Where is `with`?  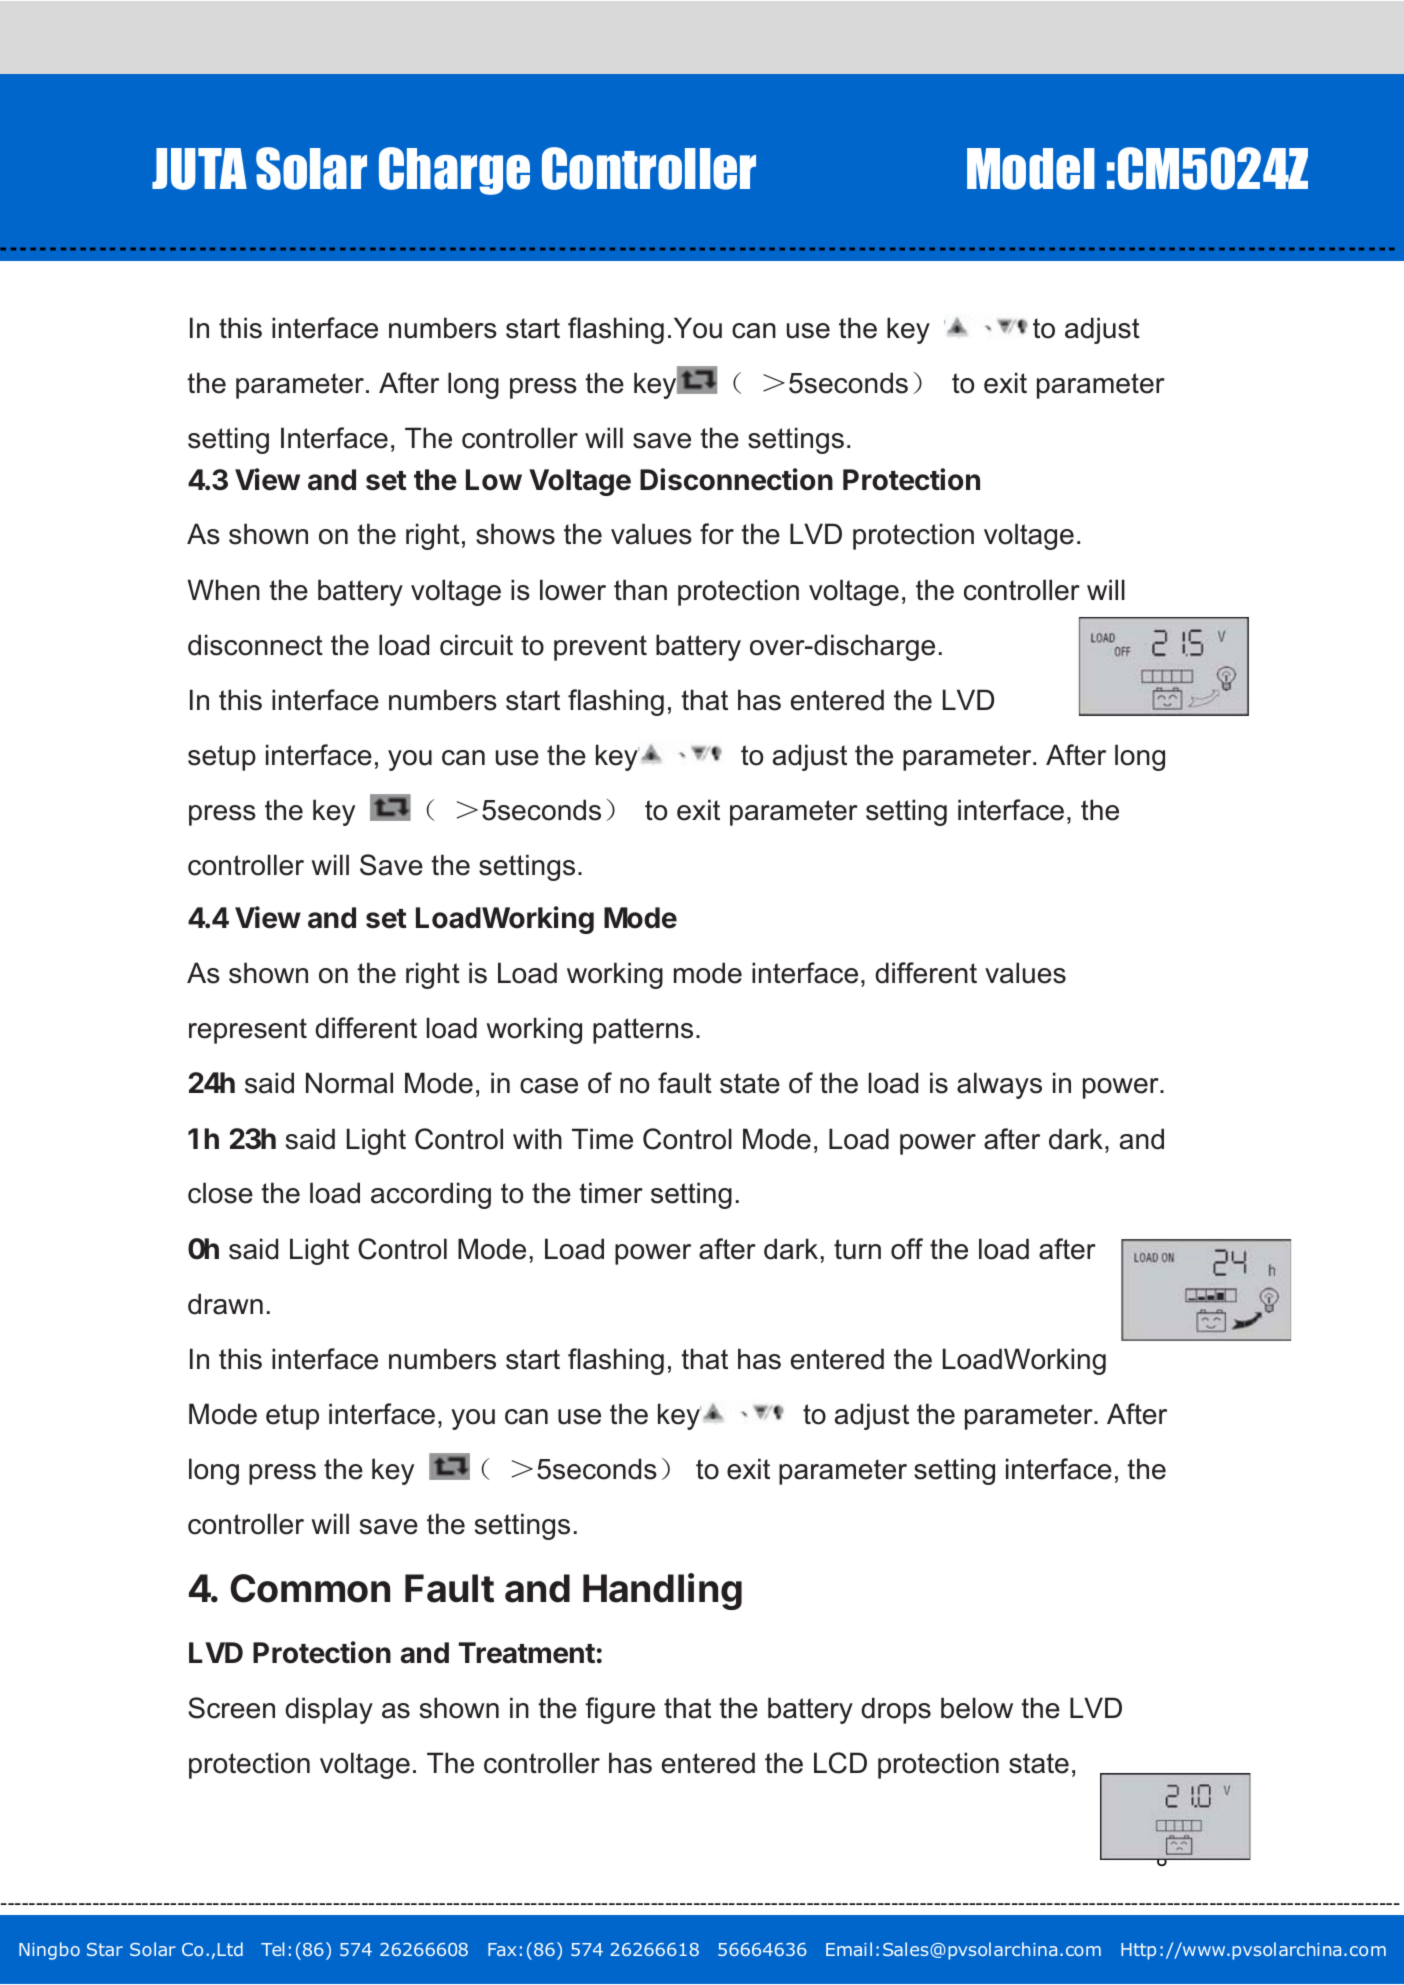 with is located at coordinates (537, 1138).
